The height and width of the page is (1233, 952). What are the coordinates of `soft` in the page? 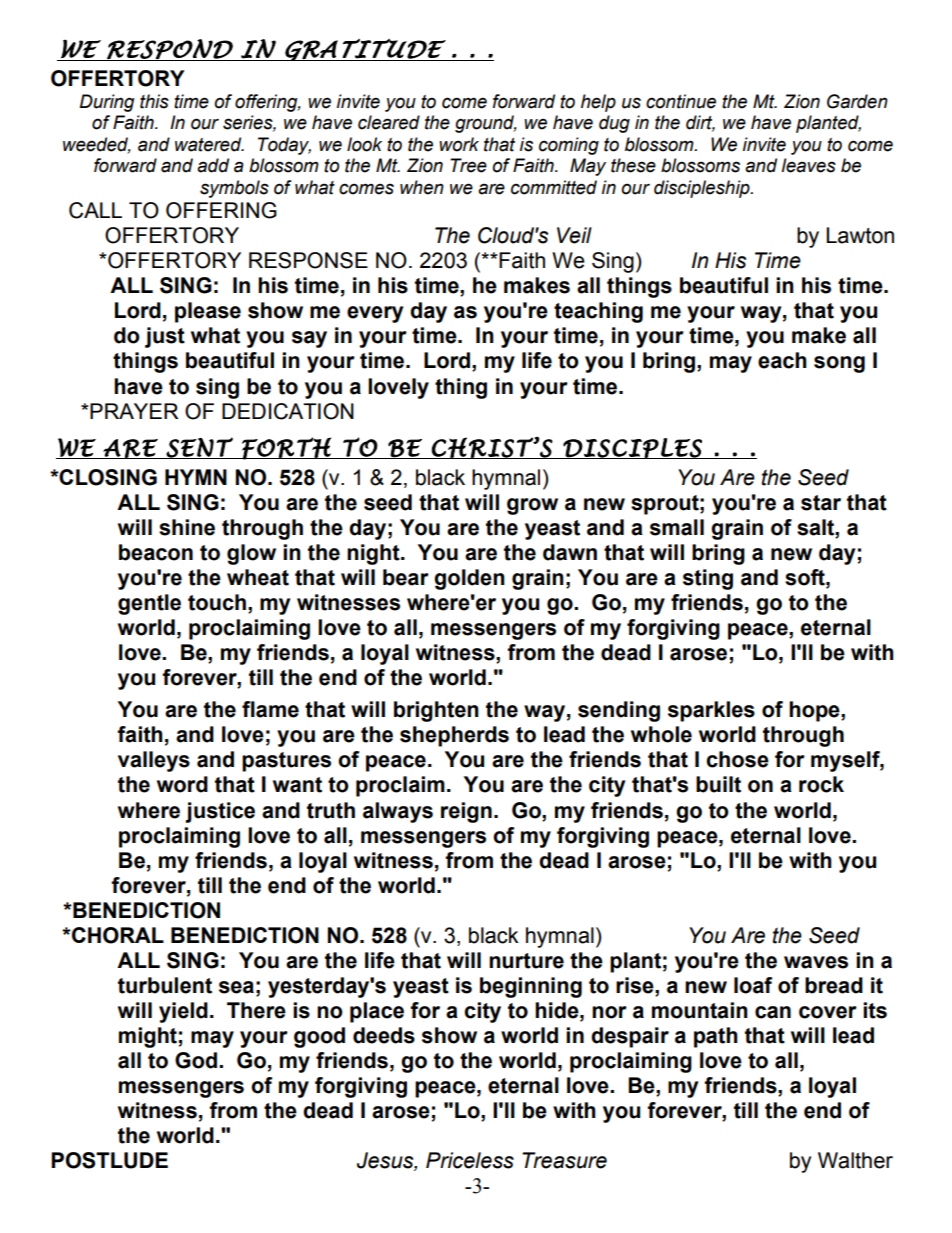 It's located at (806, 577).
